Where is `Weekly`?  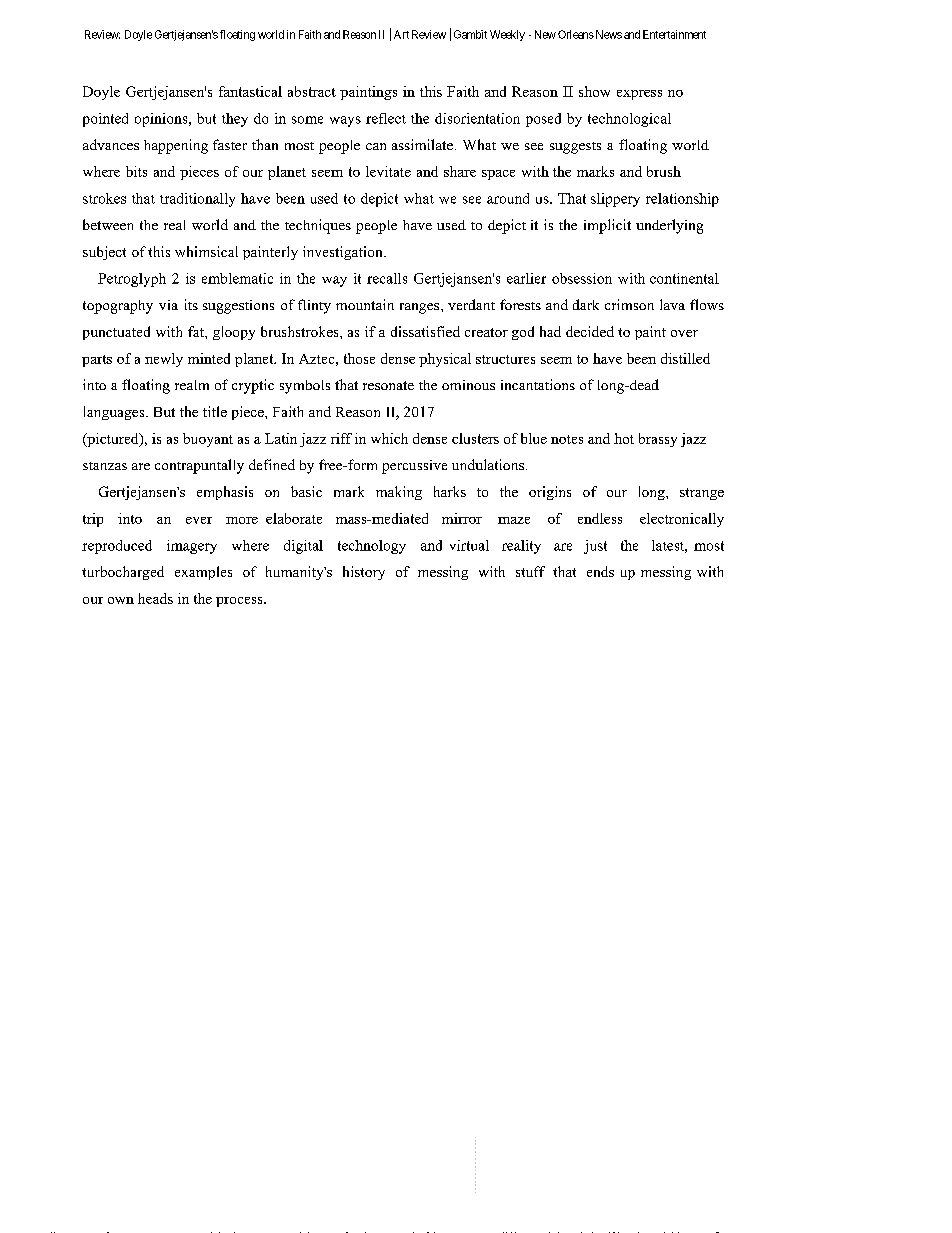
Weekly is located at coordinates (507, 35).
